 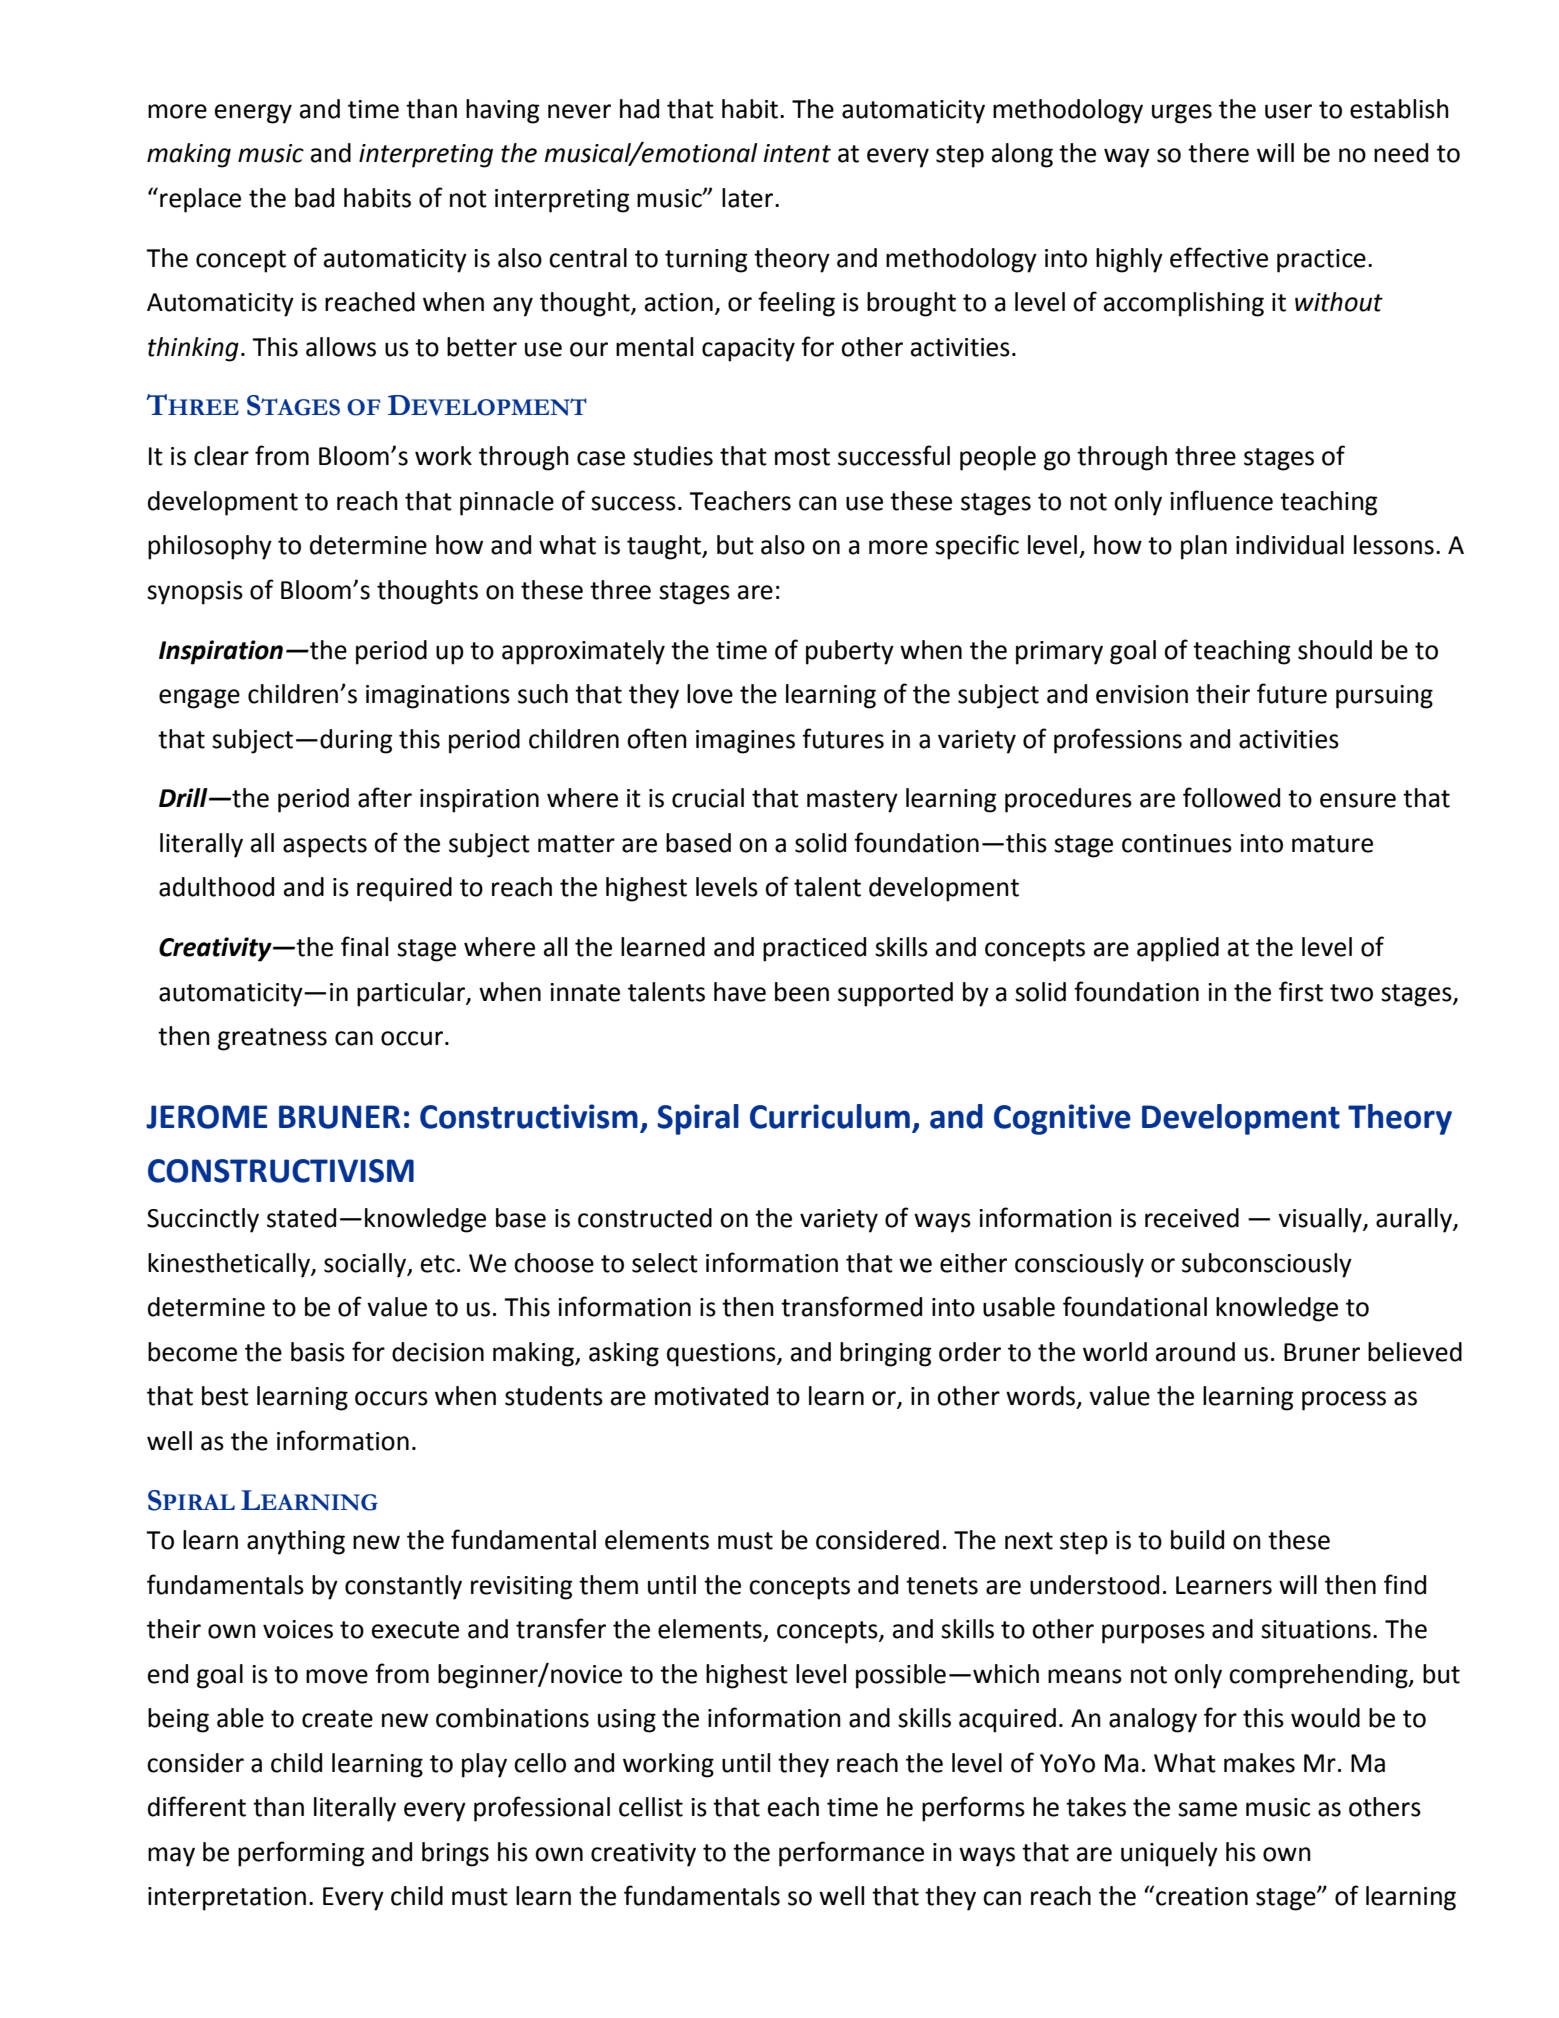 I want to click on first, so click(x=1301, y=991).
